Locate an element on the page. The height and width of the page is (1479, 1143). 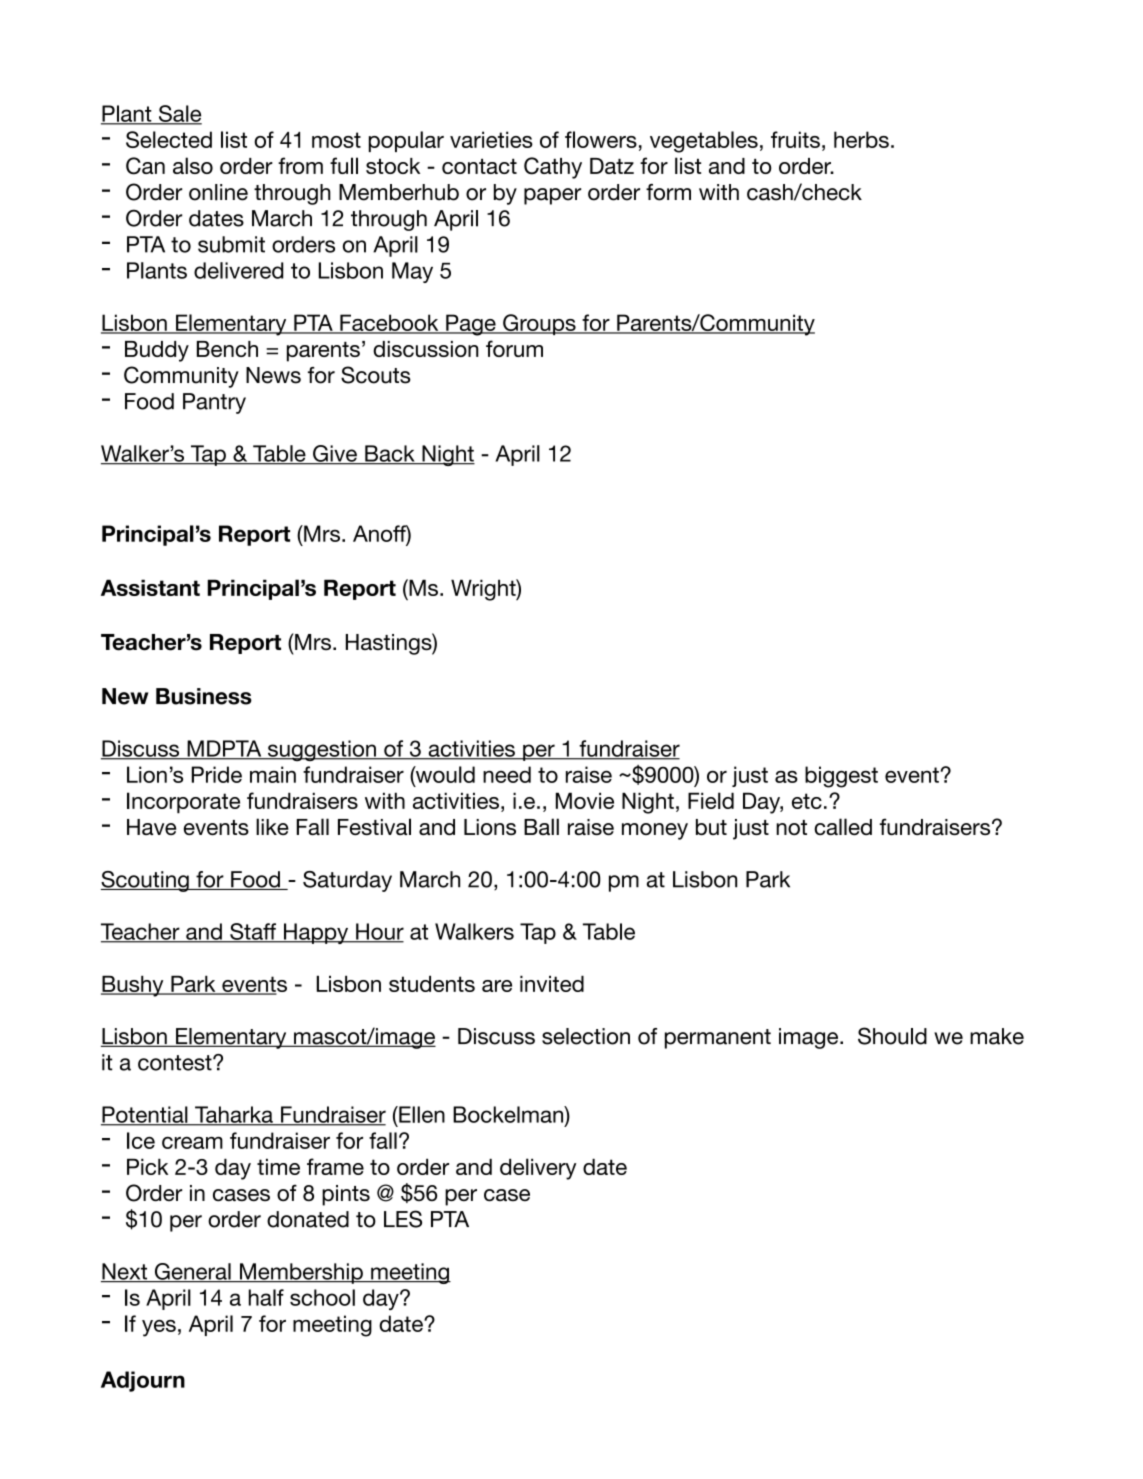
half is located at coordinates (266, 1297).
